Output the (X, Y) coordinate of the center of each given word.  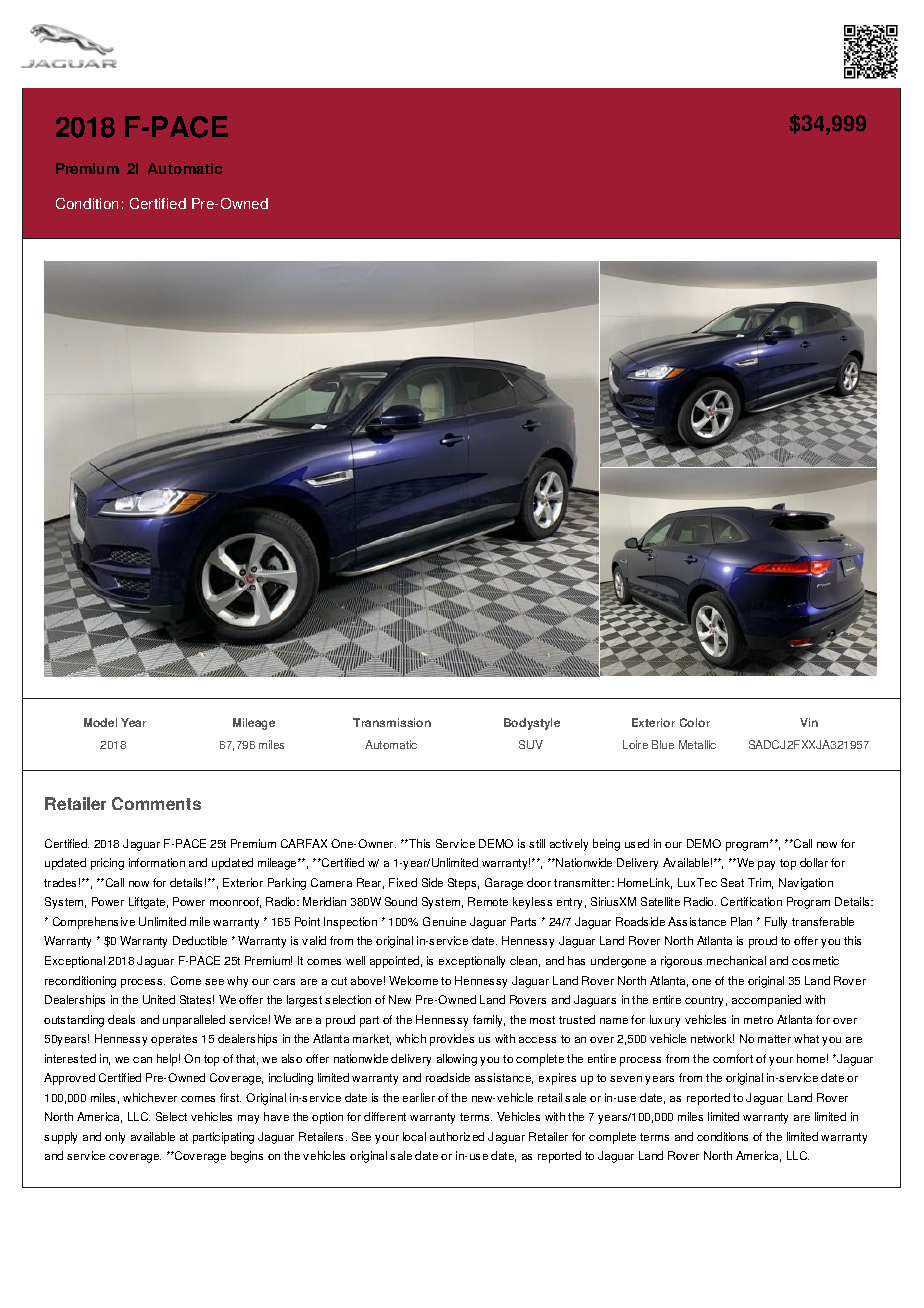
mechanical (736, 960)
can (142, 1060)
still (537, 843)
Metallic (697, 744)
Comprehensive (94, 923)
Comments (156, 803)
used (637, 843)
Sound (401, 901)
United (159, 999)
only (115, 1138)
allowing (457, 1060)
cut (339, 981)
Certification (751, 901)
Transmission (392, 722)
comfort (733, 1058)
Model (100, 722)
